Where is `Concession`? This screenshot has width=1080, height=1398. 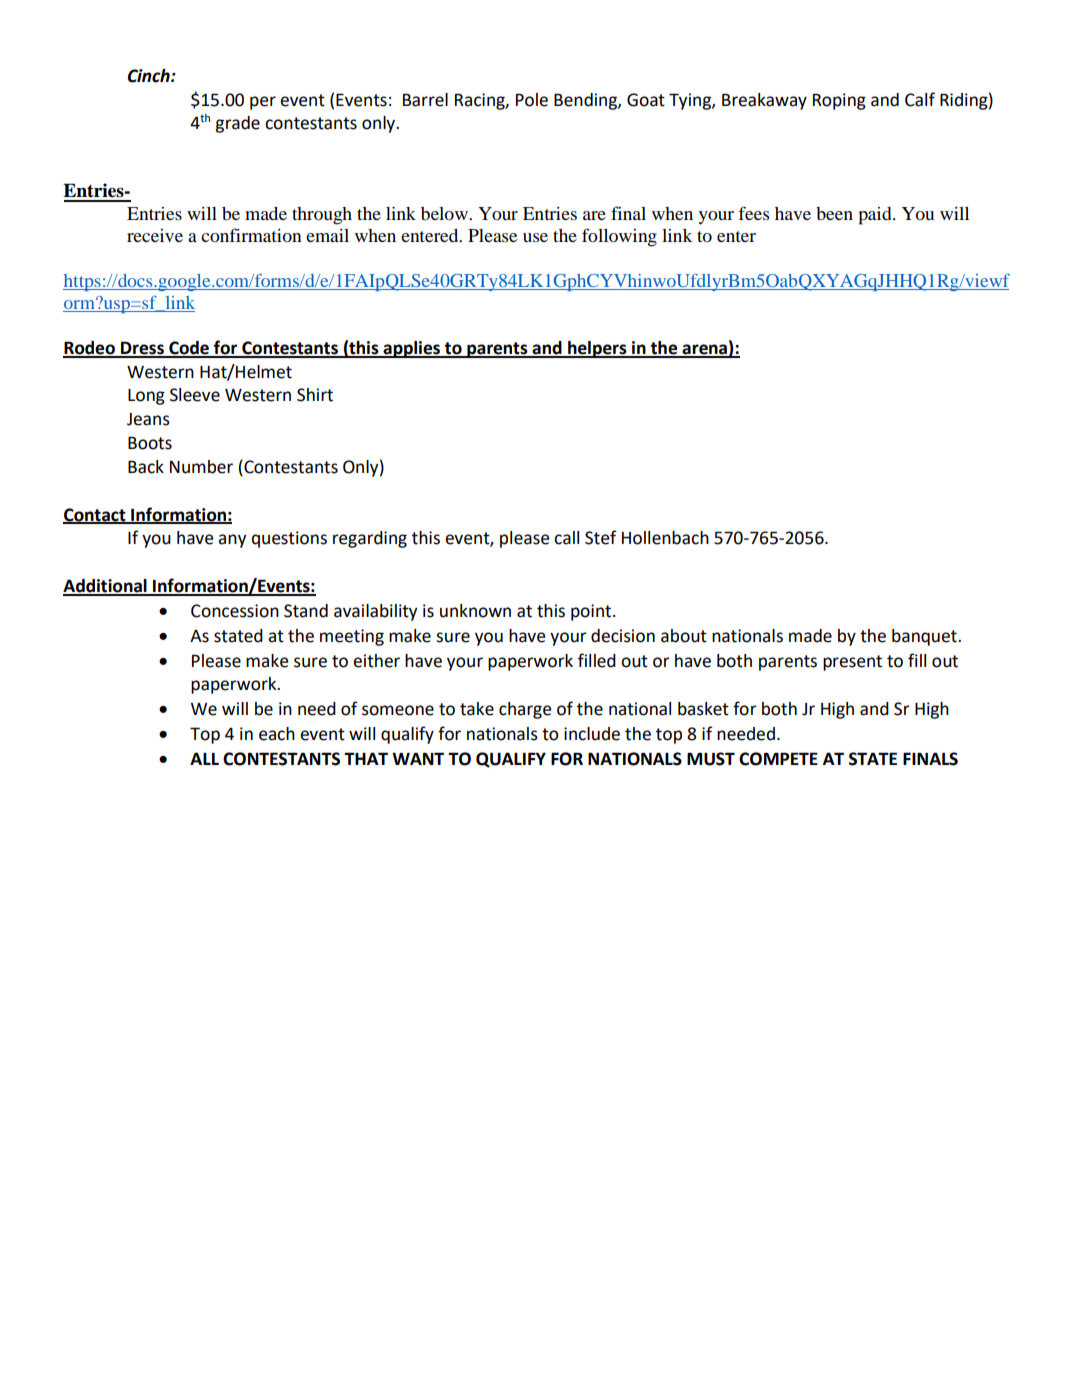
Concession is located at coordinates (235, 611).
